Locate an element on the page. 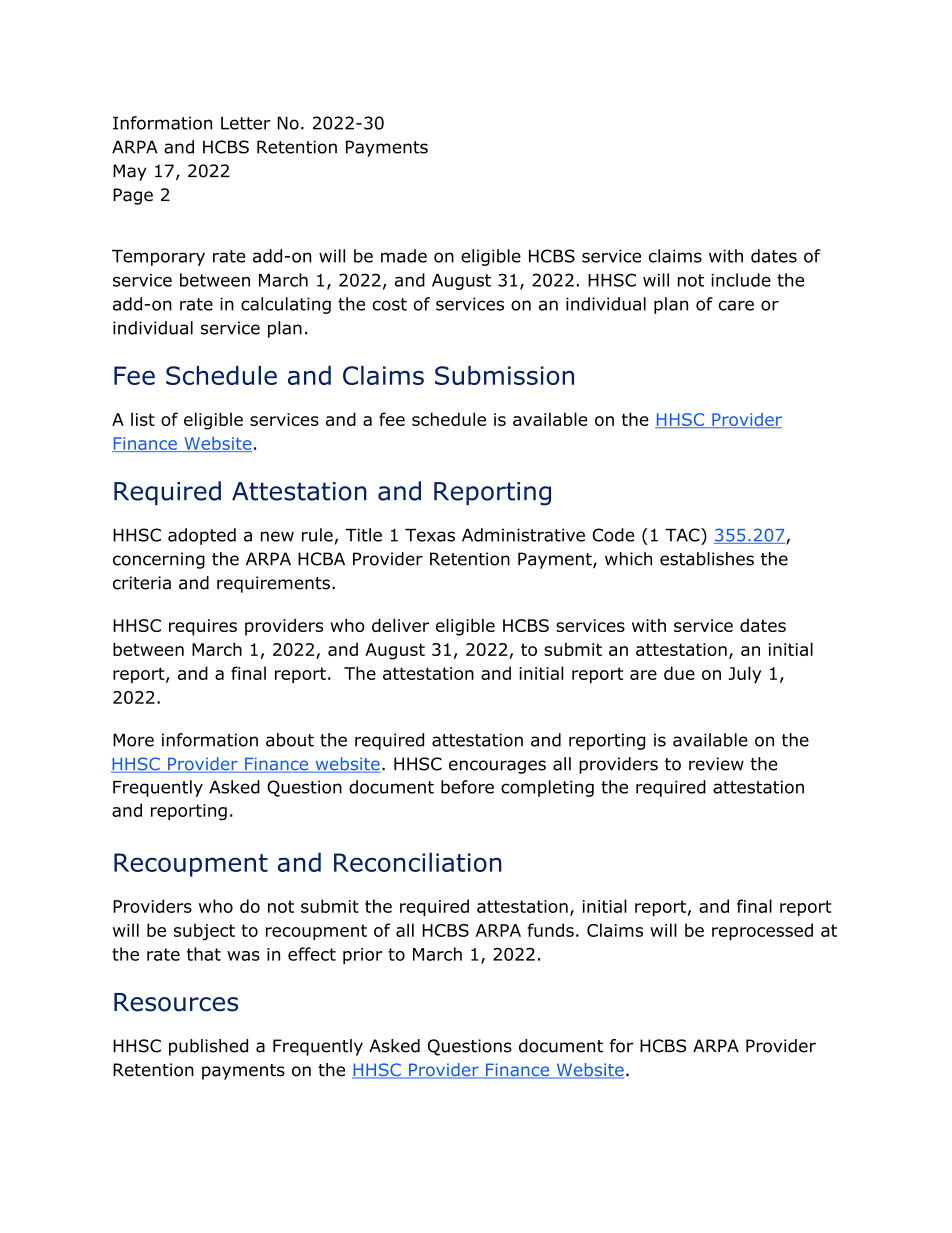 The height and width of the page is (1233, 952). concerning is located at coordinates (159, 560).
